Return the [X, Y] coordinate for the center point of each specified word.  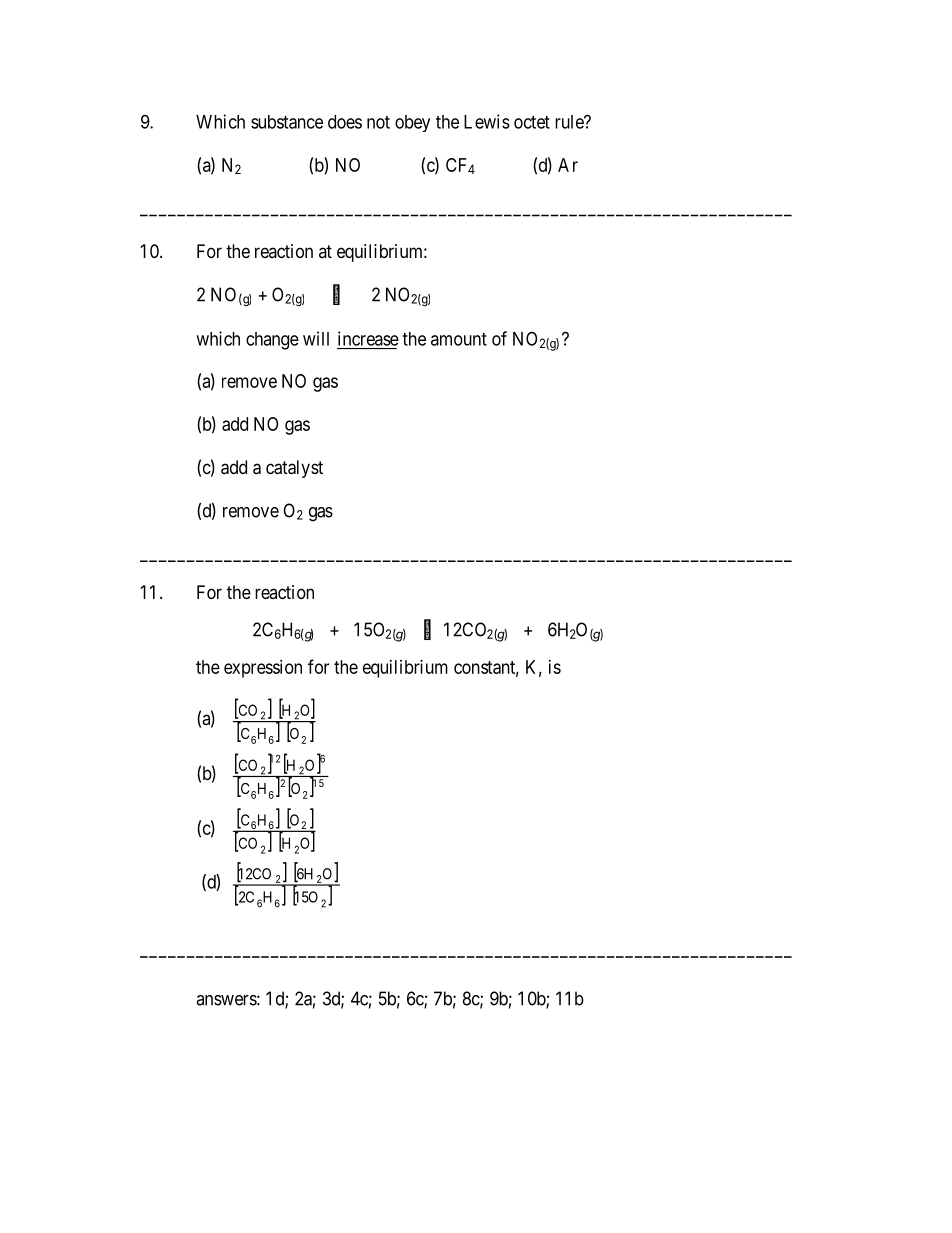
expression [263, 669]
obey [412, 123]
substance [287, 122]
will [316, 338]
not [378, 122]
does [345, 122]
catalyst [294, 469]
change [272, 341]
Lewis [487, 121]
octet [532, 122]
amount [459, 339]
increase [368, 338]
